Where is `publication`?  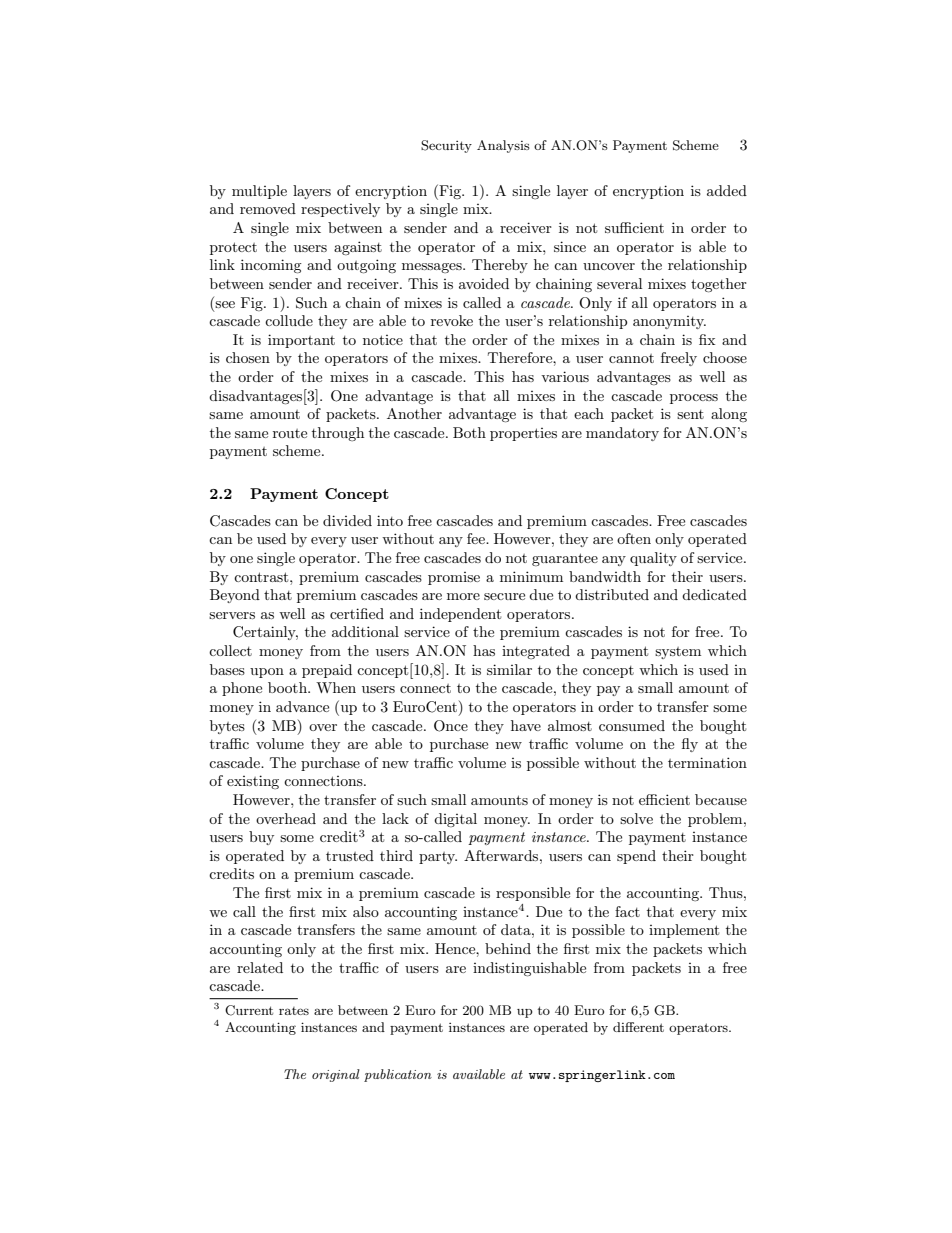
publication is located at coordinates (398, 1075).
